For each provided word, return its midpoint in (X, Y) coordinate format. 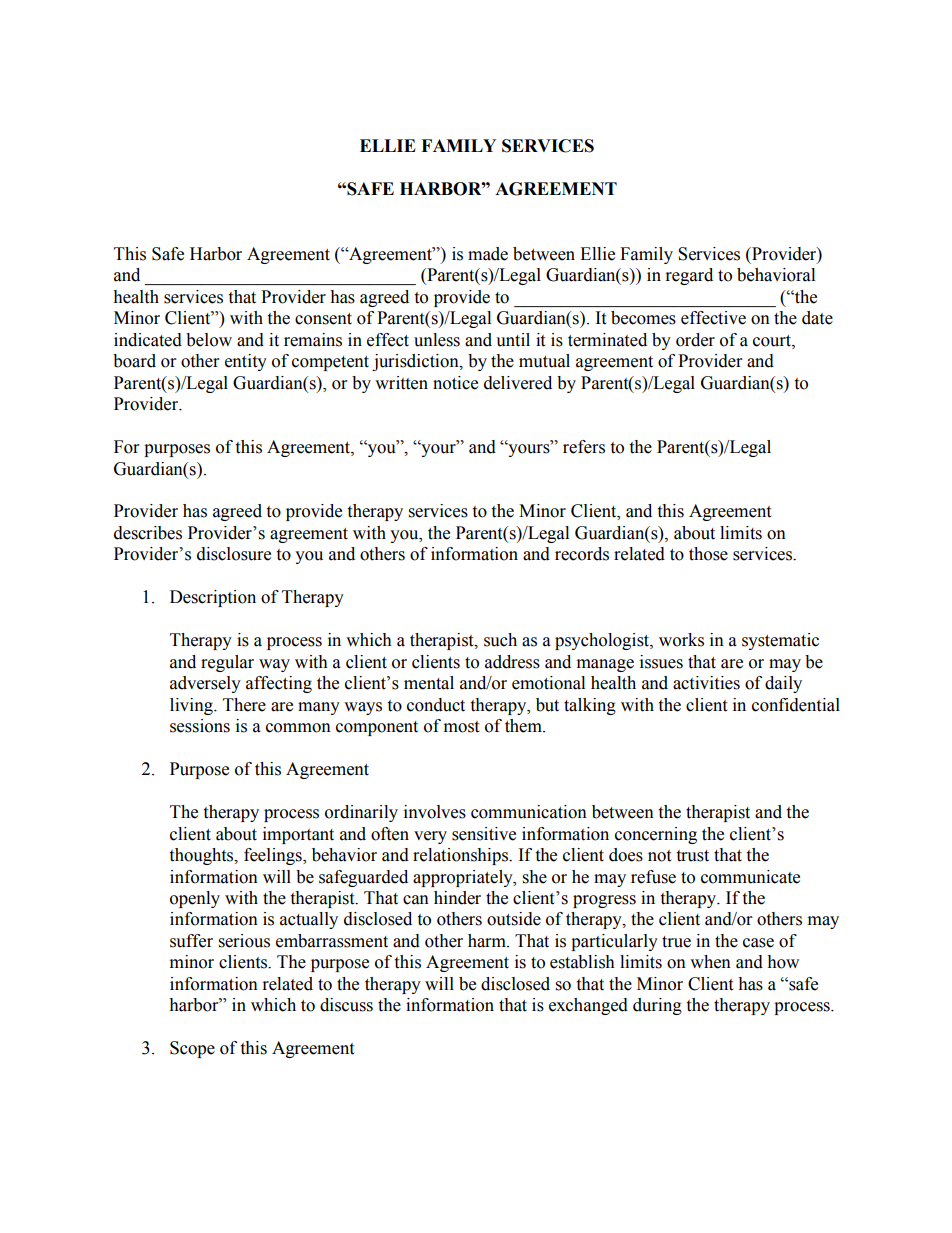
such (500, 640)
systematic (780, 641)
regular (227, 663)
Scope (192, 1049)
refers (584, 447)
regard (689, 276)
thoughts (202, 856)
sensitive (484, 834)
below (209, 340)
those (708, 554)
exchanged (588, 1006)
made (488, 254)
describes (148, 533)
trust (692, 856)
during (657, 1006)
